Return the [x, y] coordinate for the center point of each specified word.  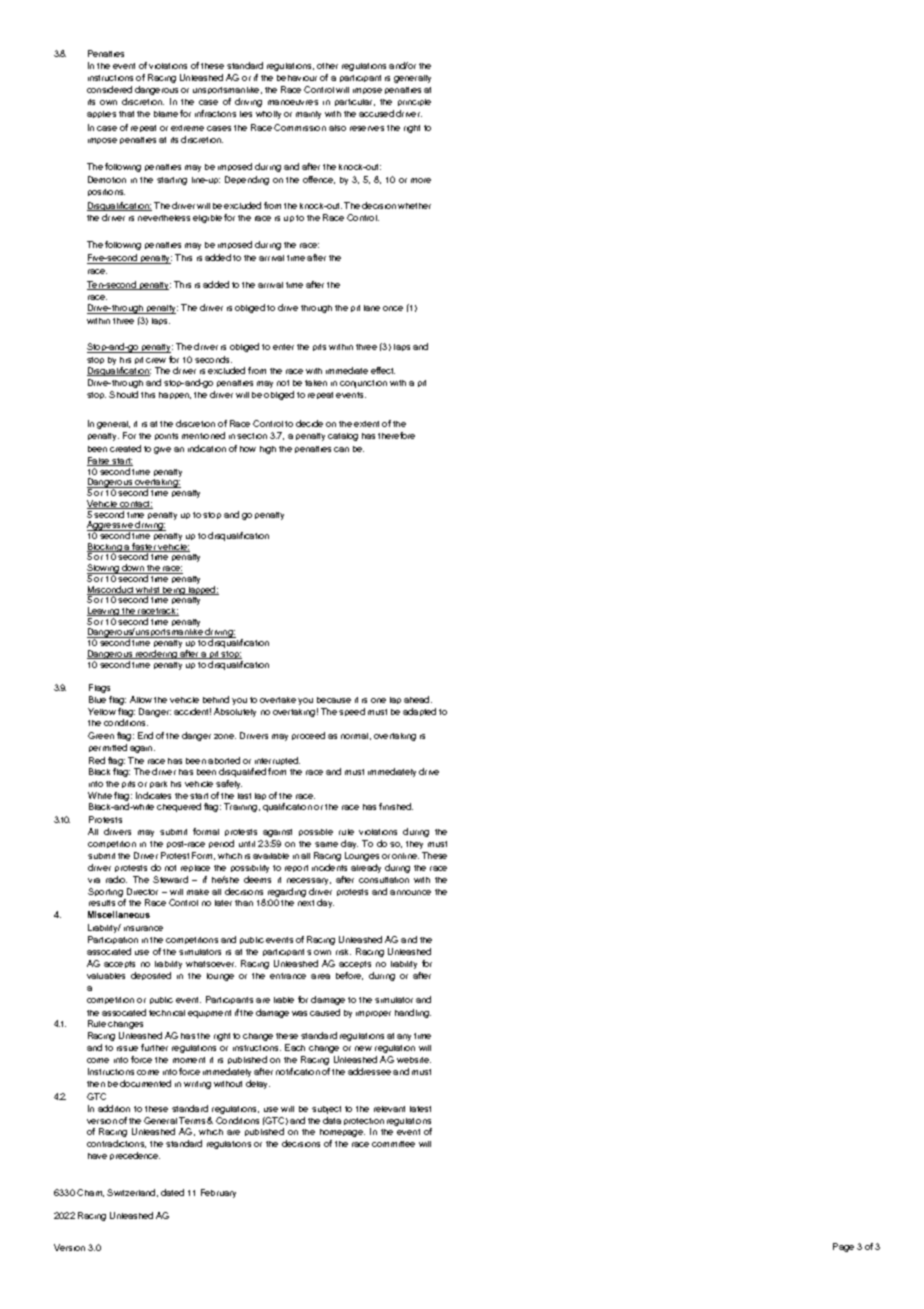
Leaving [104, 613]
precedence [135, 1156]
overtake [278, 700]
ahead [418, 699]
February [218, 1193]
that [126, 114]
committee [393, 1144]
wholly [268, 115]
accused [376, 113]
